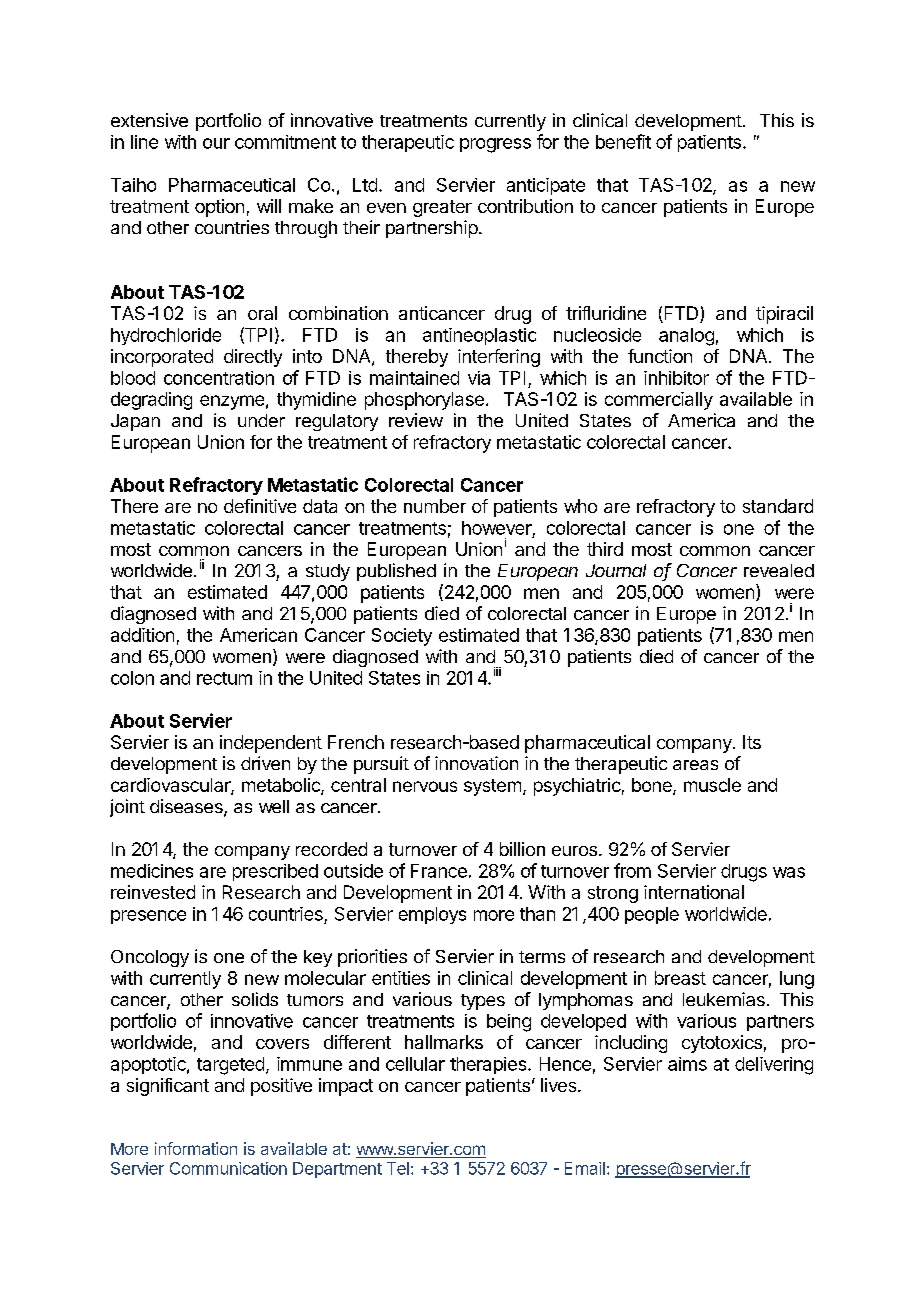 The width and height of the screenshot is (924, 1308). I want to click on benefit, so click(623, 141).
